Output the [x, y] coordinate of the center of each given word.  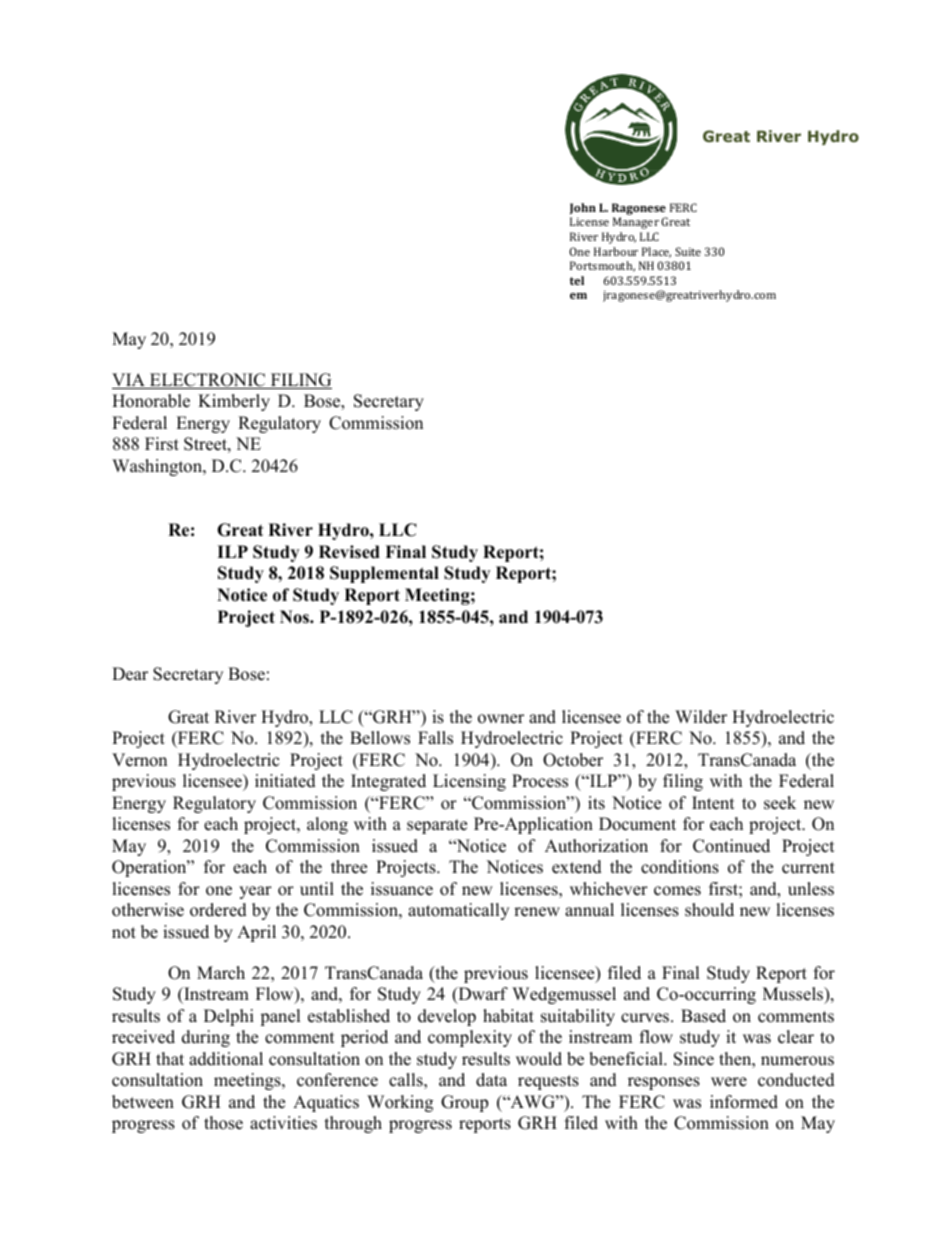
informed [744, 1102]
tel [577, 280]
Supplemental [384, 574]
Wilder [701, 717]
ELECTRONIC [208, 381]
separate [437, 826]
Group [464, 1103]
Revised [349, 552]
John [583, 209]
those [223, 1123]
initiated [285, 781]
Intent [713, 803]
